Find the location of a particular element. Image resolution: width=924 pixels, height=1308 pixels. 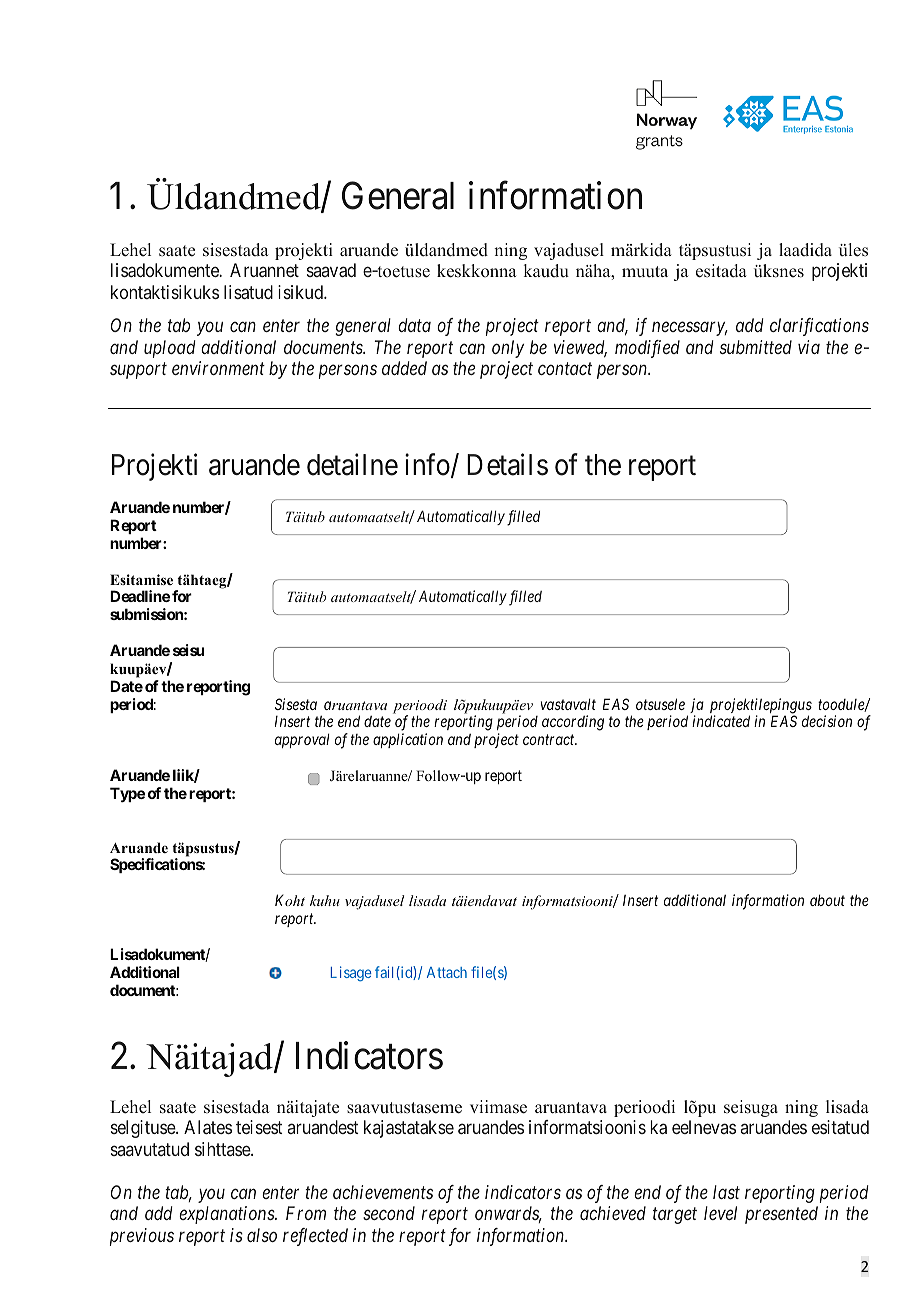

data is located at coordinates (414, 325).
